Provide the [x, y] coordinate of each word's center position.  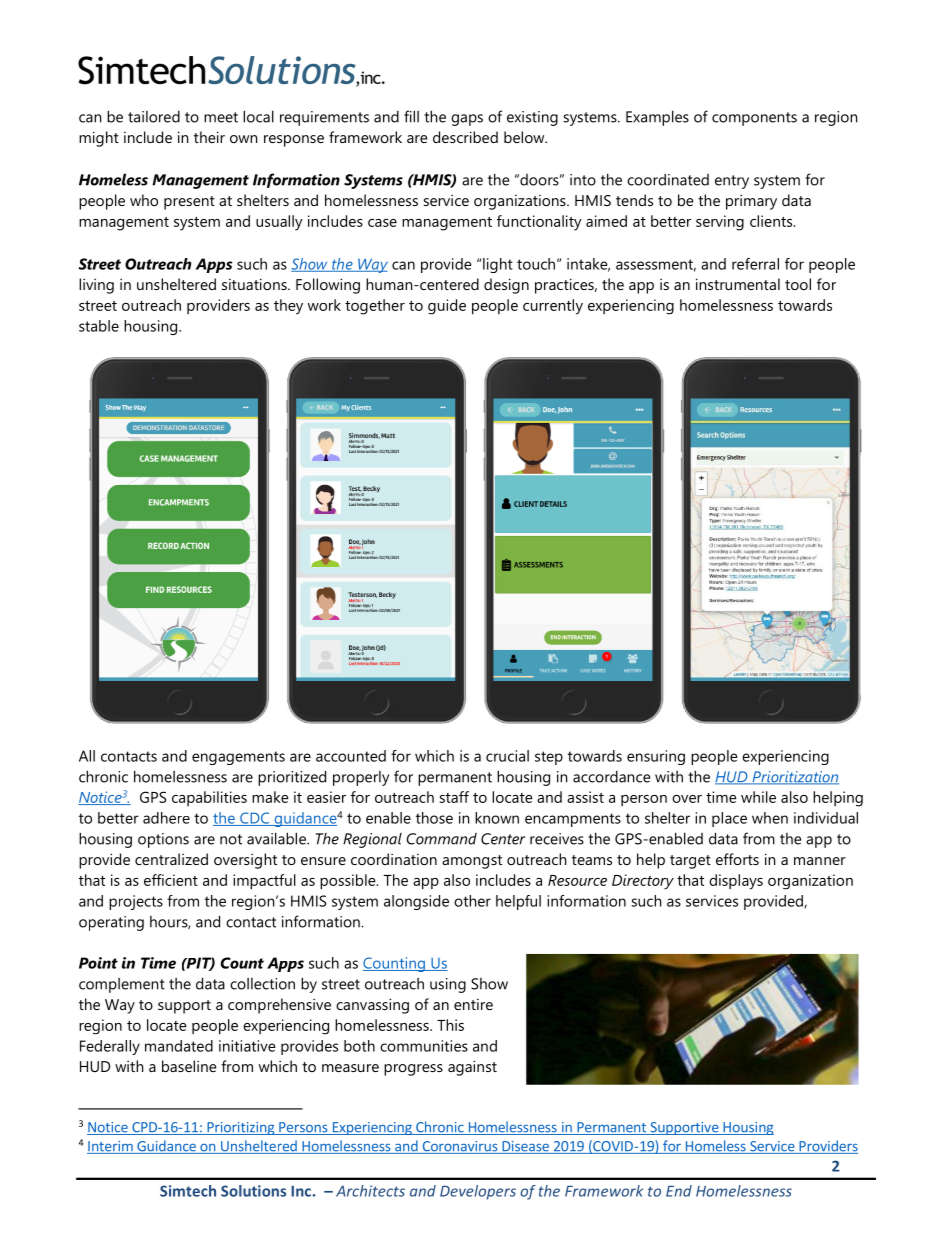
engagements [238, 758]
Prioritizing [241, 1128]
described [465, 137]
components [754, 119]
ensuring [656, 757]
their [209, 137]
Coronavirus [460, 1147]
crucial [507, 756]
